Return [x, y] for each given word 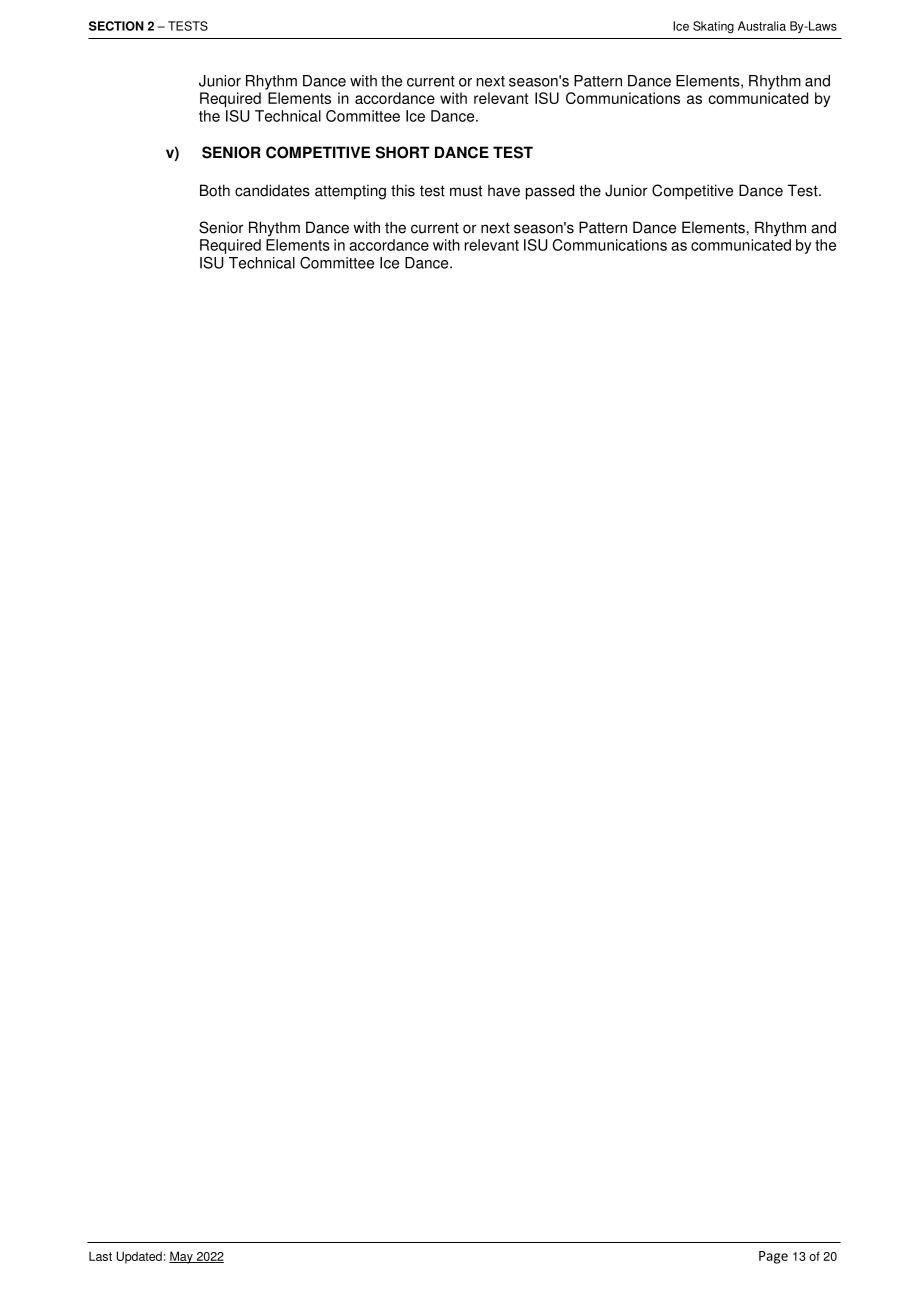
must [466, 191]
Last [100, 1256]
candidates [272, 190]
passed [550, 192]
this [403, 190]
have [504, 191]
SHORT [403, 152]
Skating [713, 27]
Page [773, 1257]
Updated [139, 1257]
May [182, 1257]
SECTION [116, 26]
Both [215, 190]
